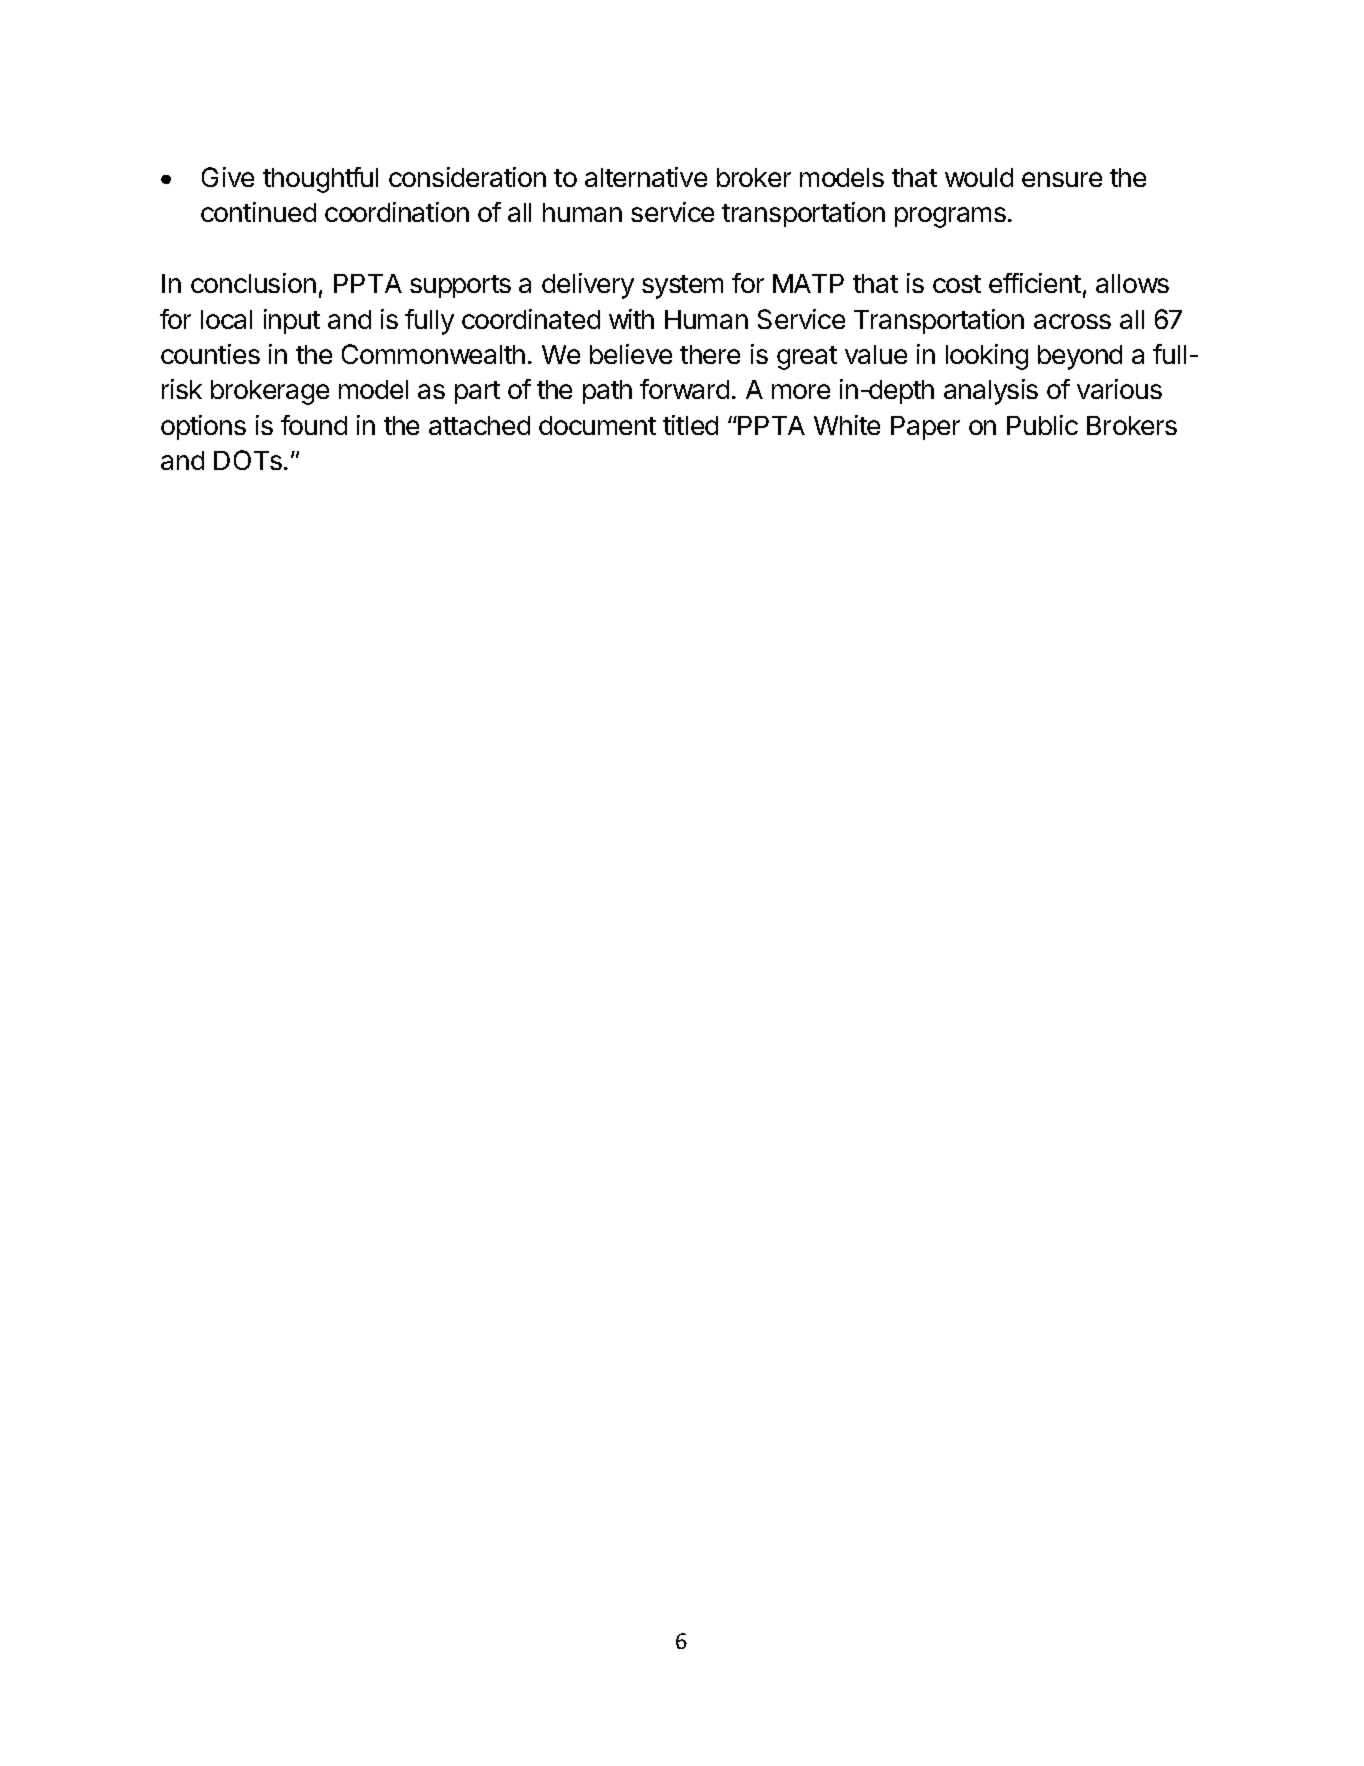 The width and height of the screenshot is (1364, 1766). What do you see at coordinates (1035, 283) in the screenshot?
I see `efficient` at bounding box center [1035, 283].
